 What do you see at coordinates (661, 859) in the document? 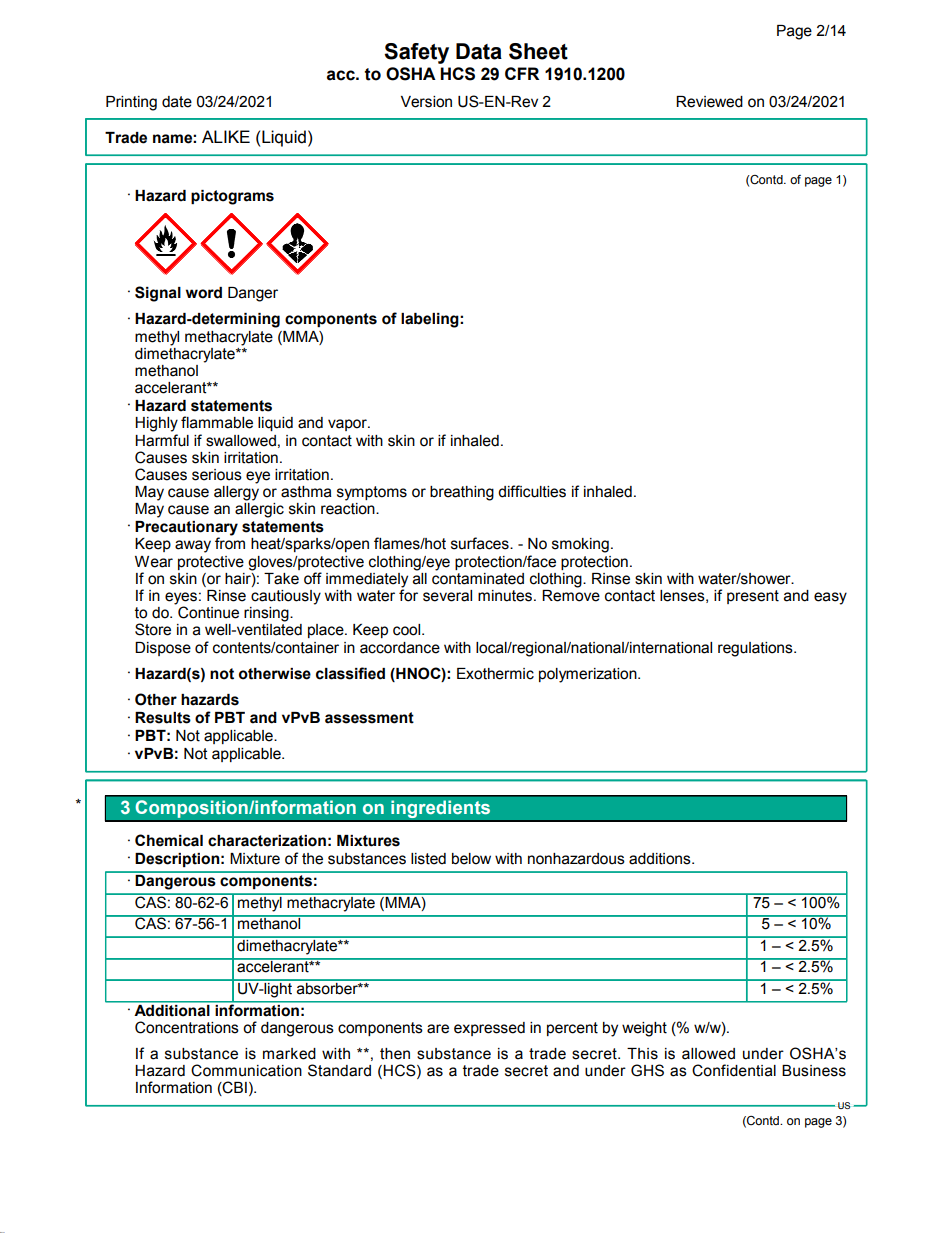
I see `additions` at bounding box center [661, 859].
